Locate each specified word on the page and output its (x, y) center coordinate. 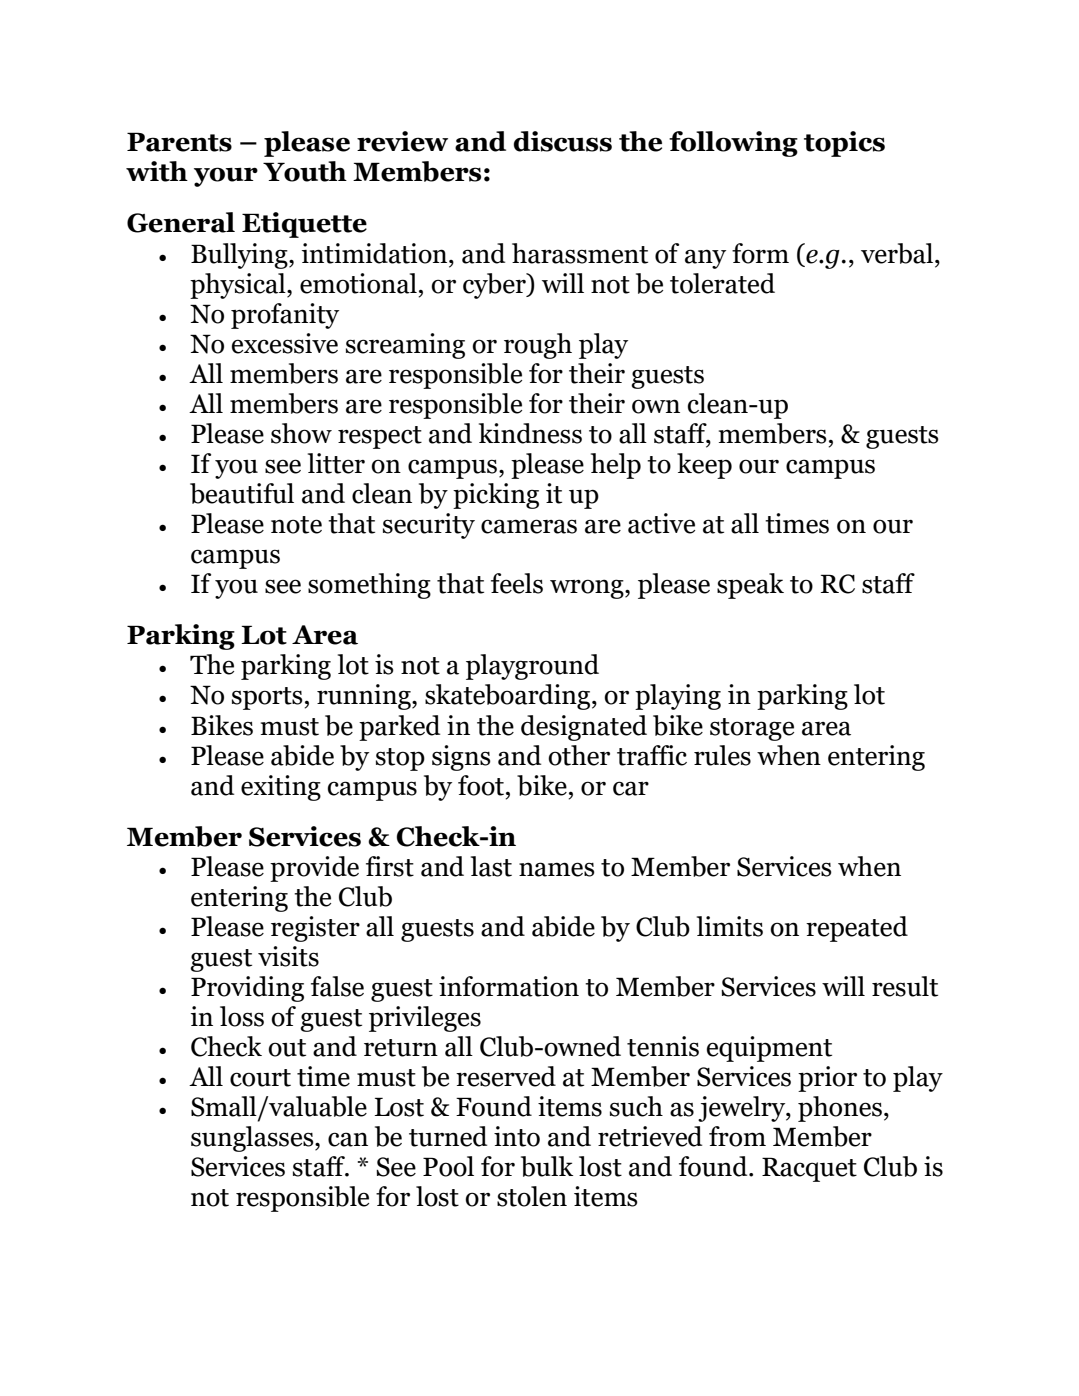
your (226, 177)
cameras (529, 526)
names (557, 869)
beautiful (242, 493)
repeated (857, 929)
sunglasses (253, 1139)
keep (704, 466)
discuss (562, 141)
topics (844, 144)
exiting (281, 788)
